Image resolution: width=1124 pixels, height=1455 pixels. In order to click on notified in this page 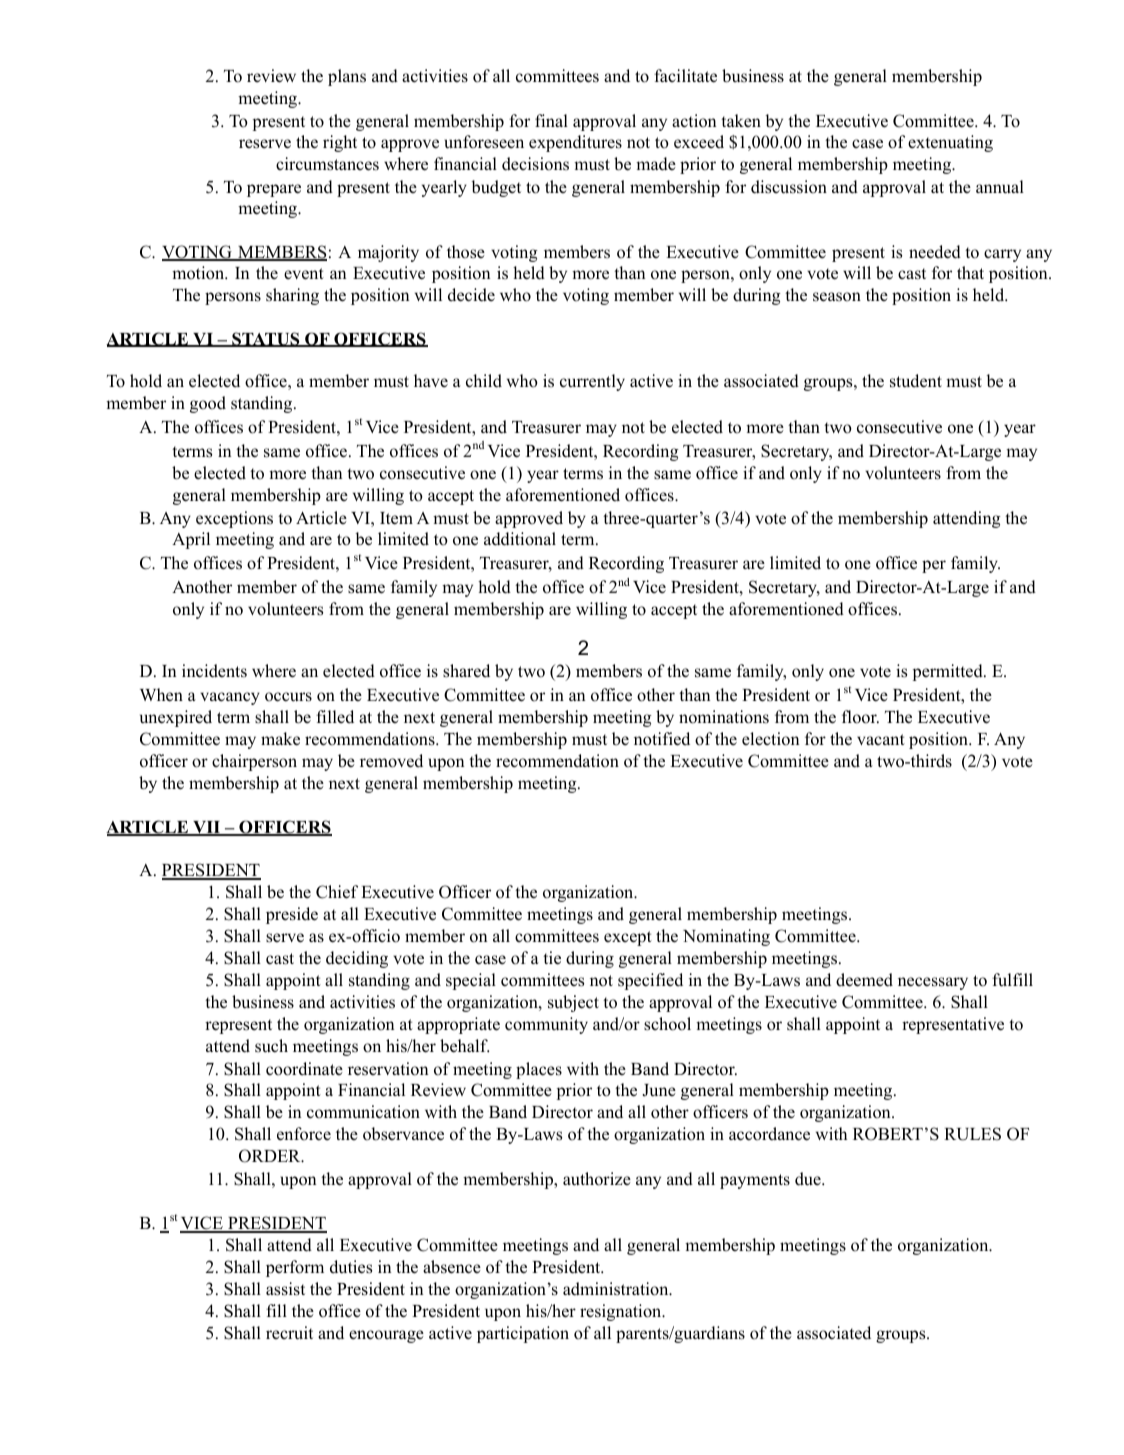, I will do `click(662, 739)`.
